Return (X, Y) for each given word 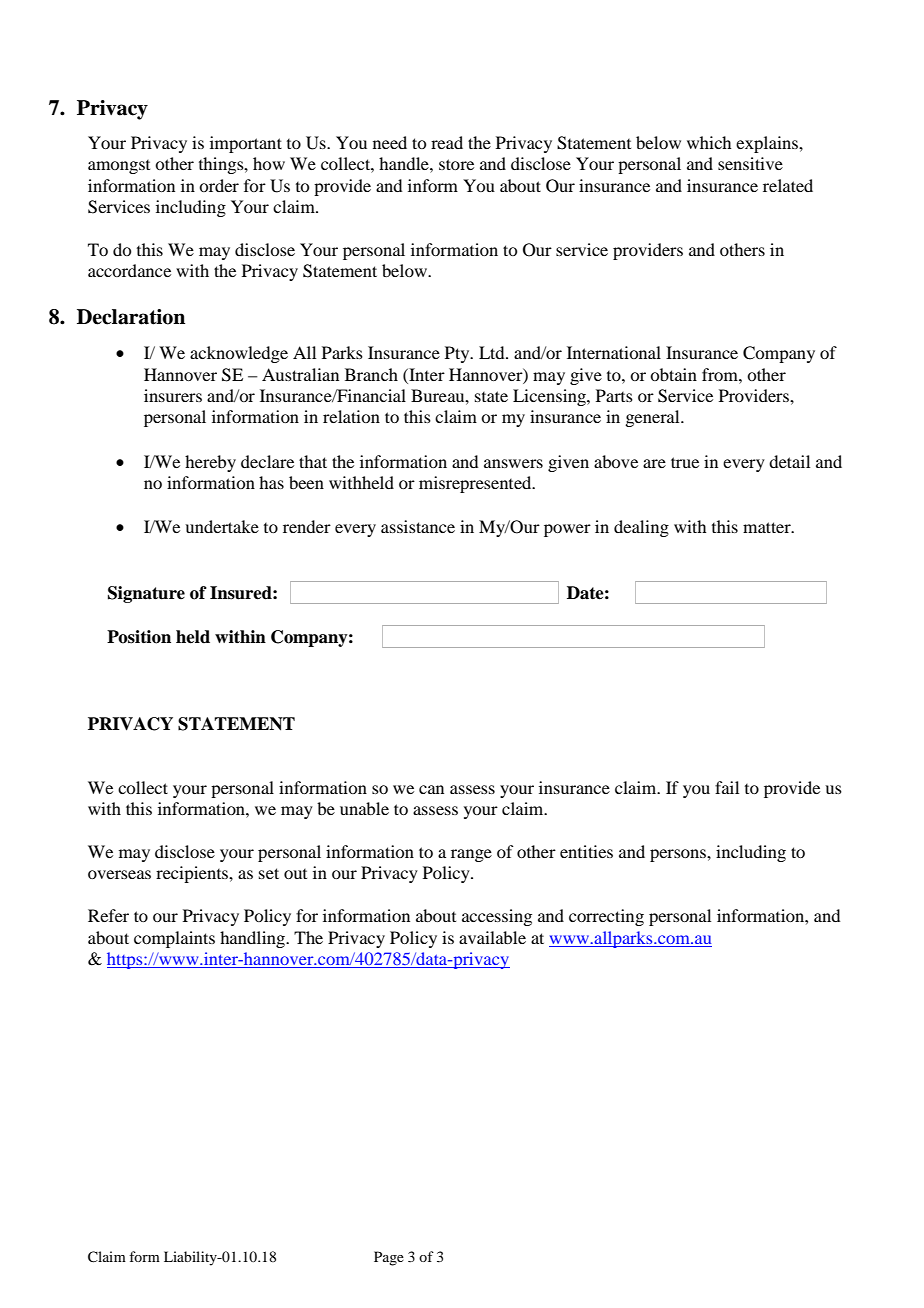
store (456, 164)
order (219, 185)
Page (389, 1258)
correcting (606, 917)
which (709, 142)
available (492, 937)
